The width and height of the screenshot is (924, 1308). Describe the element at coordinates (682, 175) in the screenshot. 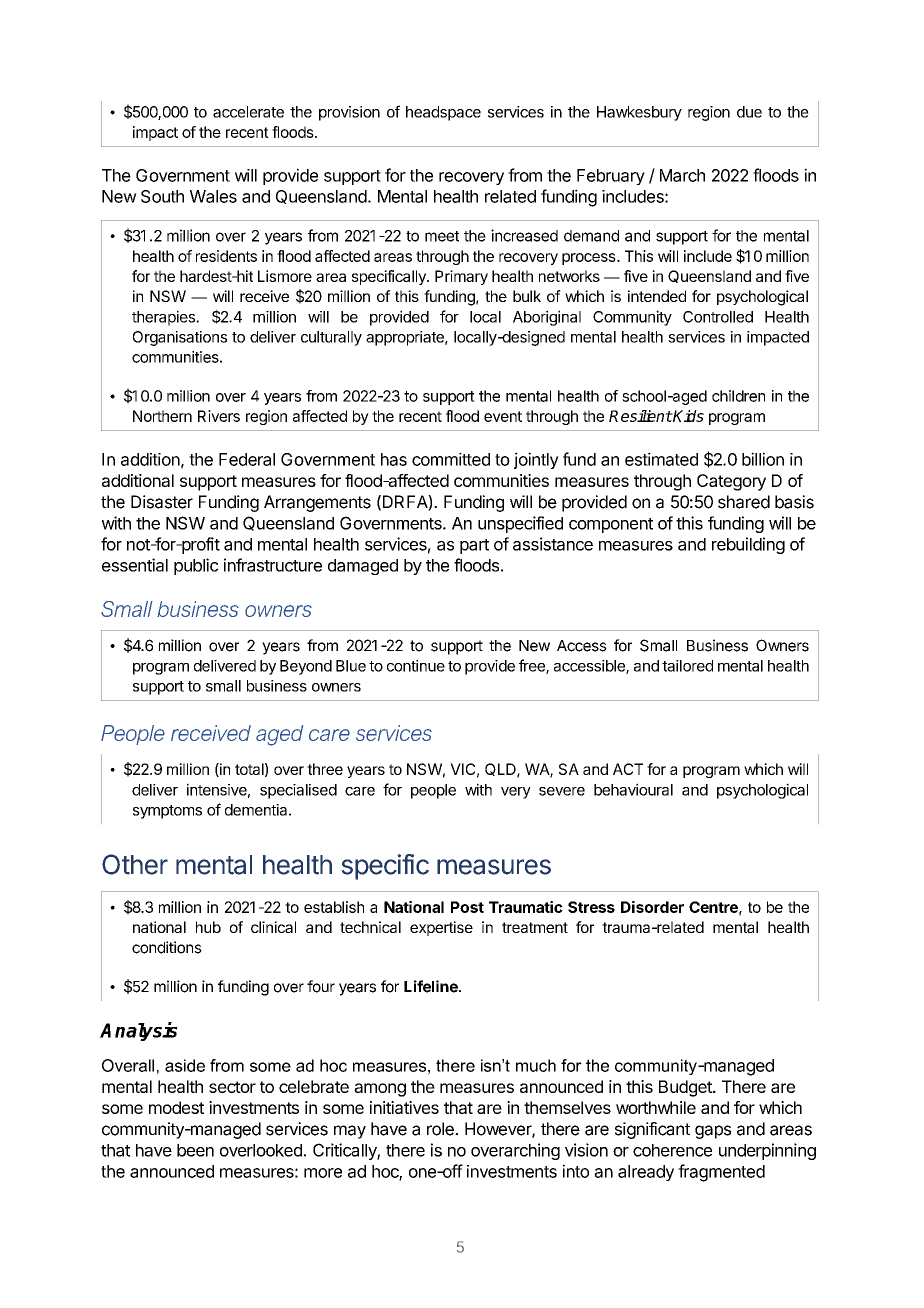

I see `March` at that location.
